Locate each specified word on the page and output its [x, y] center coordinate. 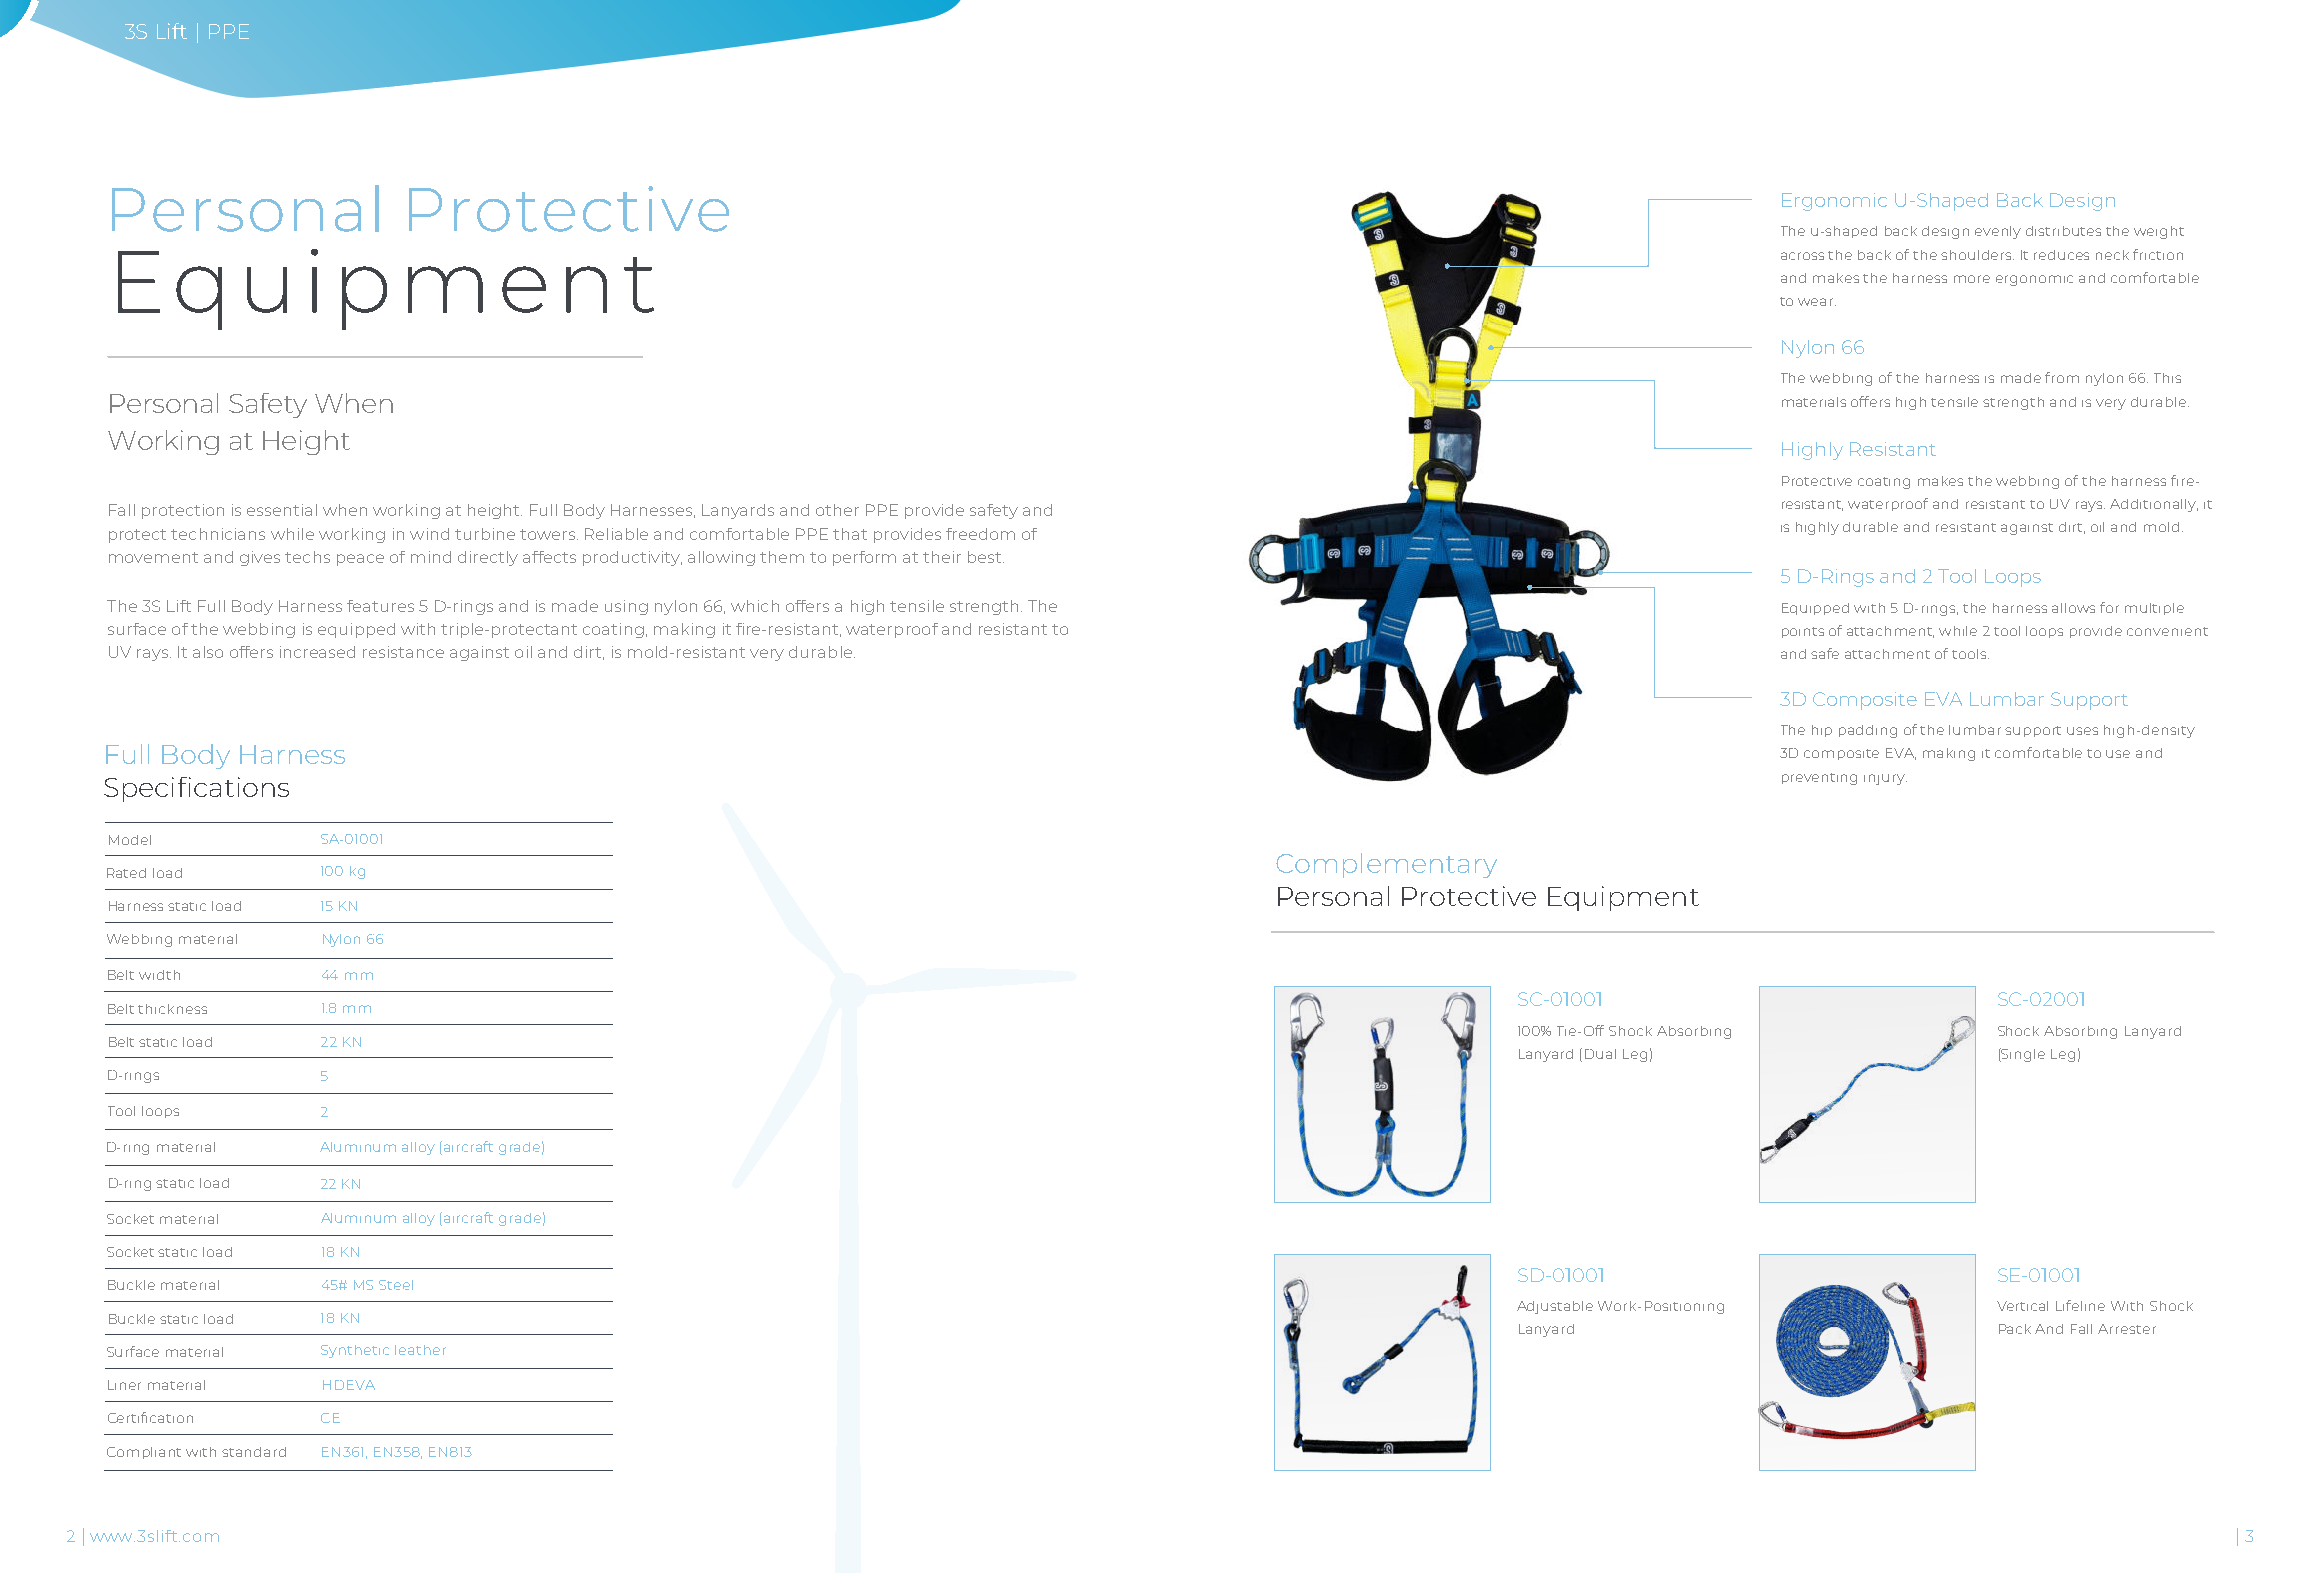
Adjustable [1555, 1307]
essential [282, 510]
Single [2022, 1055]
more [1972, 279]
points [1803, 632]
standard [254, 1452]
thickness [172, 1009]
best [986, 557]
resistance [403, 652]
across [1802, 256]
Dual [1600, 1054]
